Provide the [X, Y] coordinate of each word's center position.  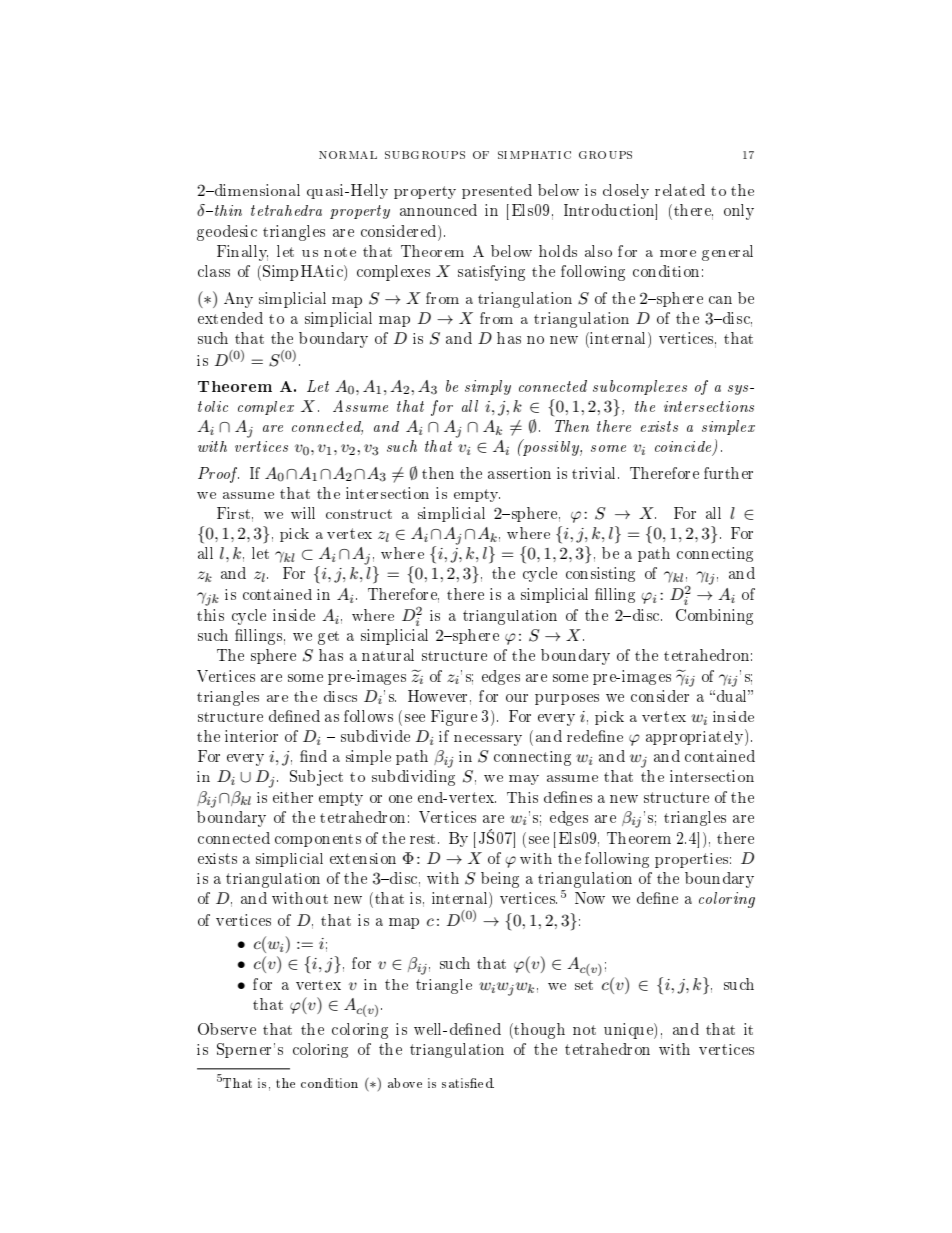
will [303, 513]
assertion [519, 473]
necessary [488, 740]
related [680, 190]
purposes [567, 699]
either [293, 797]
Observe [227, 1029]
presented [497, 191]
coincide [684, 448]
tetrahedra [286, 210]
